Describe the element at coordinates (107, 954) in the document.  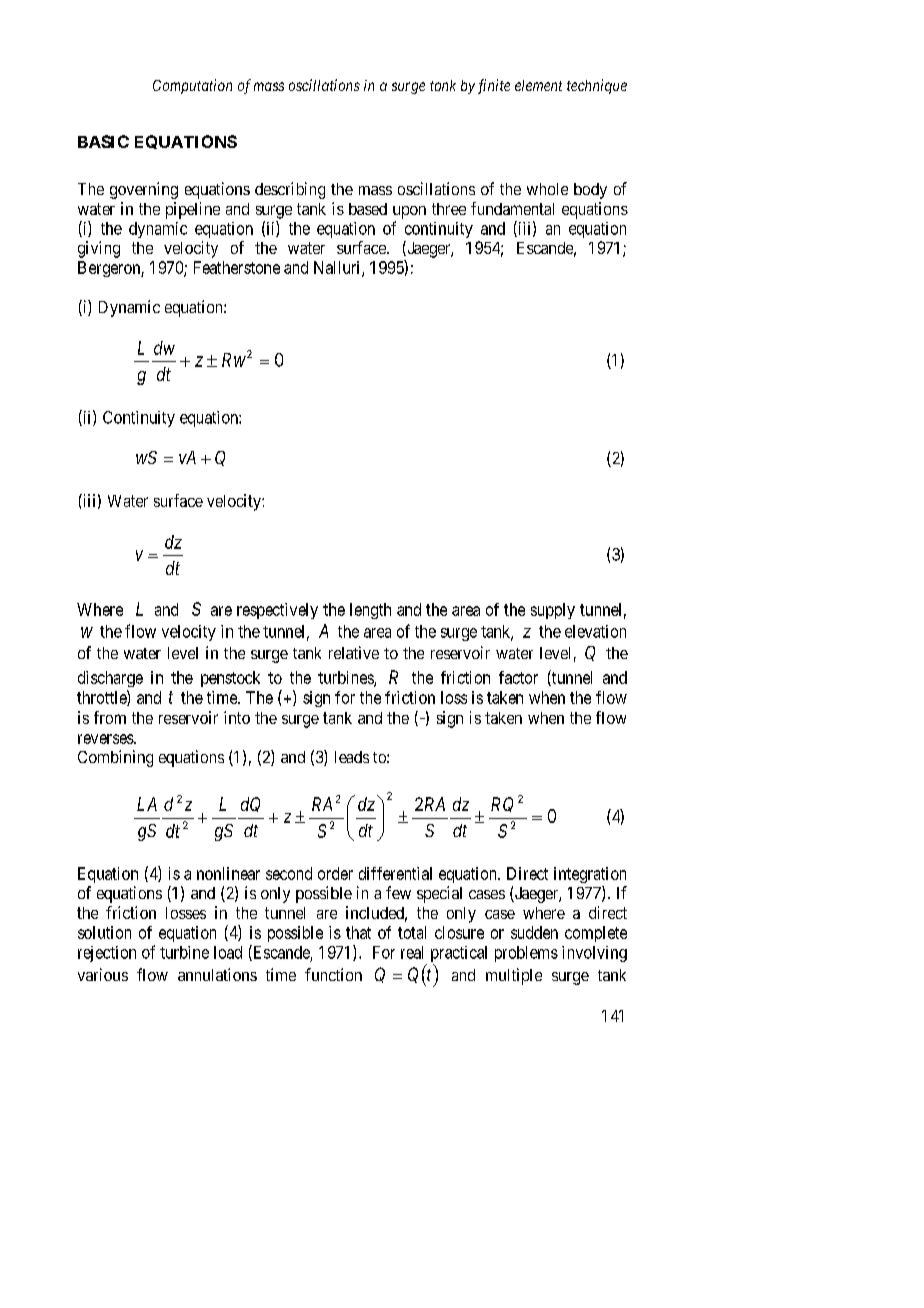
I see `rejection` at that location.
